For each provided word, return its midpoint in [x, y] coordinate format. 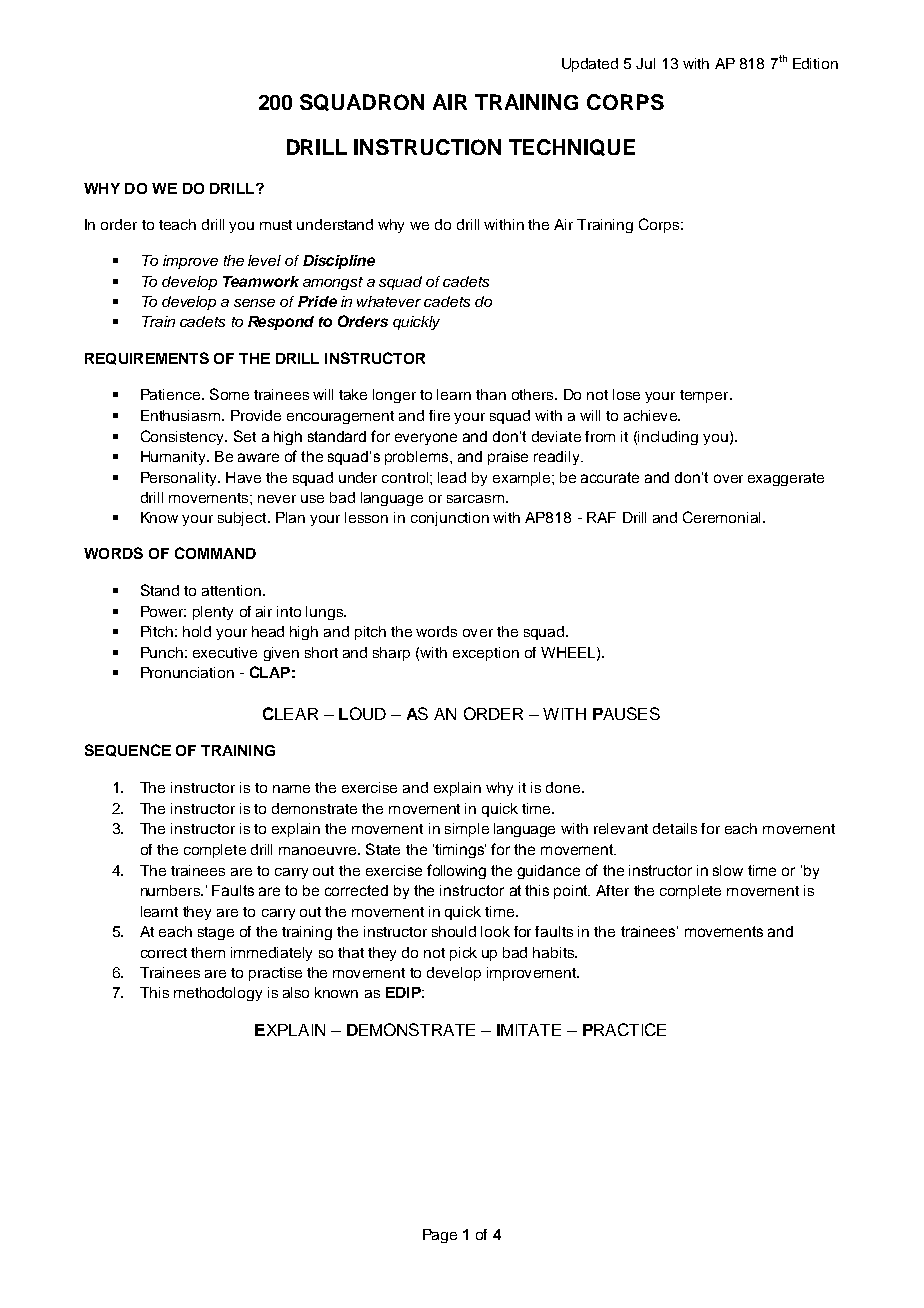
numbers [171, 890]
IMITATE [529, 1030]
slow [728, 870]
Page [440, 1236]
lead [452, 477]
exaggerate [786, 479]
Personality [180, 479]
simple [467, 830]
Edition [815, 63]
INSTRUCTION [427, 147]
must [276, 225]
